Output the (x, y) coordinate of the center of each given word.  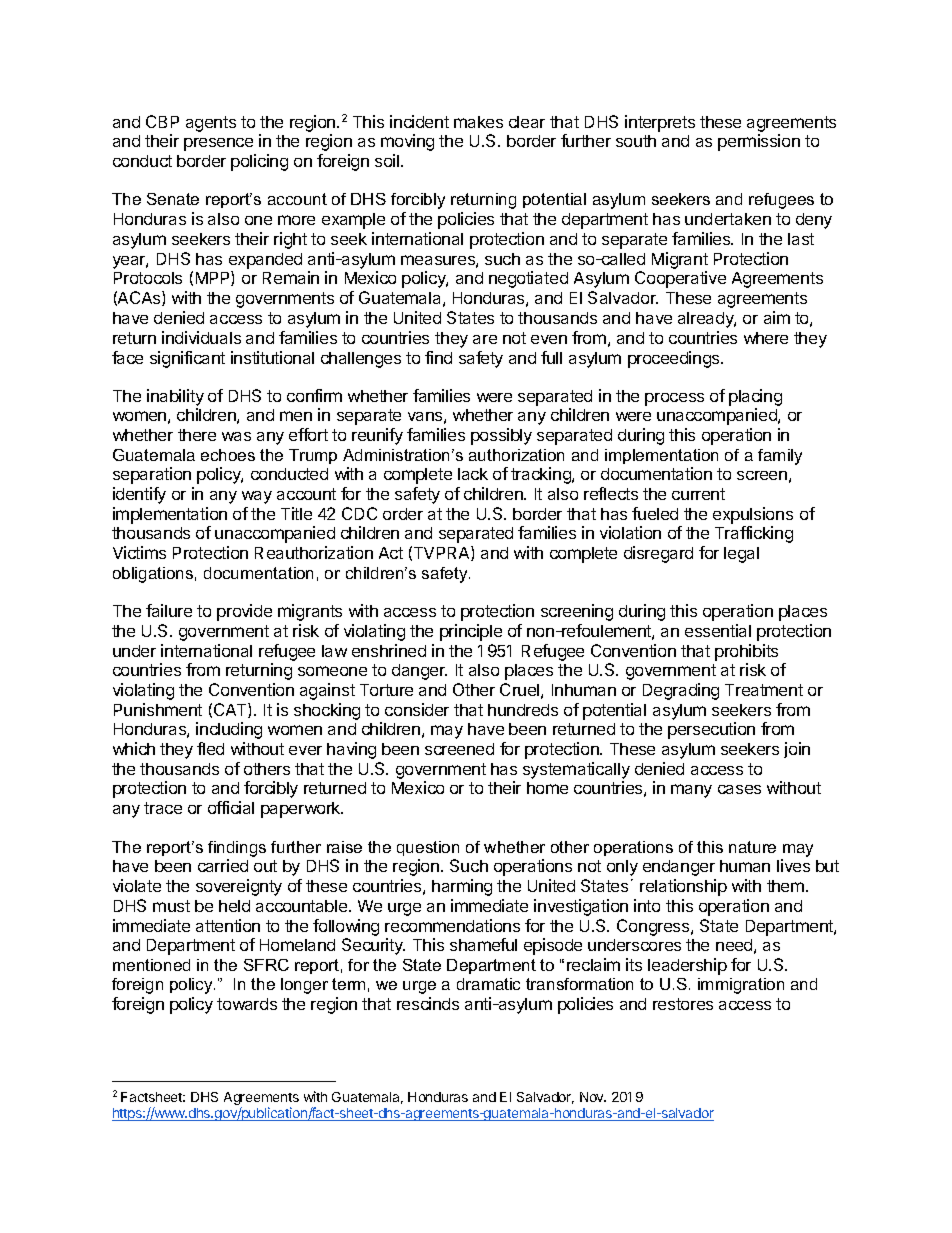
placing (755, 397)
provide (244, 612)
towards (247, 1004)
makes (478, 122)
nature (752, 847)
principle (471, 632)
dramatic (488, 984)
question (428, 848)
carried (223, 865)
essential (718, 630)
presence (218, 144)
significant (187, 359)
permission (759, 142)
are (485, 339)
